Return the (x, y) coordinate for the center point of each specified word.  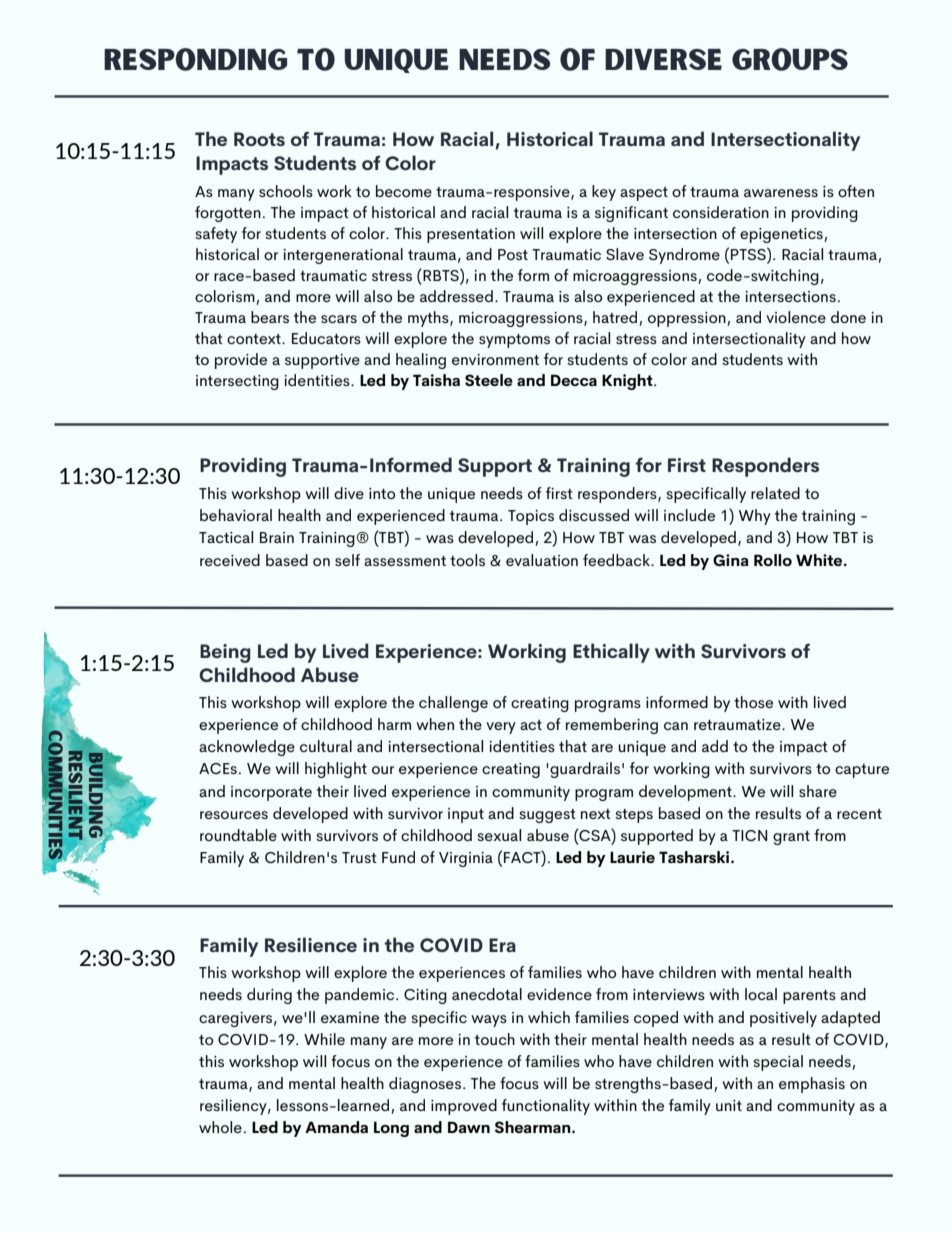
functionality (546, 1107)
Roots (259, 139)
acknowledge (247, 748)
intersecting (237, 382)
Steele (489, 380)
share (818, 791)
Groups (790, 59)
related (775, 493)
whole (220, 1127)
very (501, 728)
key (604, 193)
